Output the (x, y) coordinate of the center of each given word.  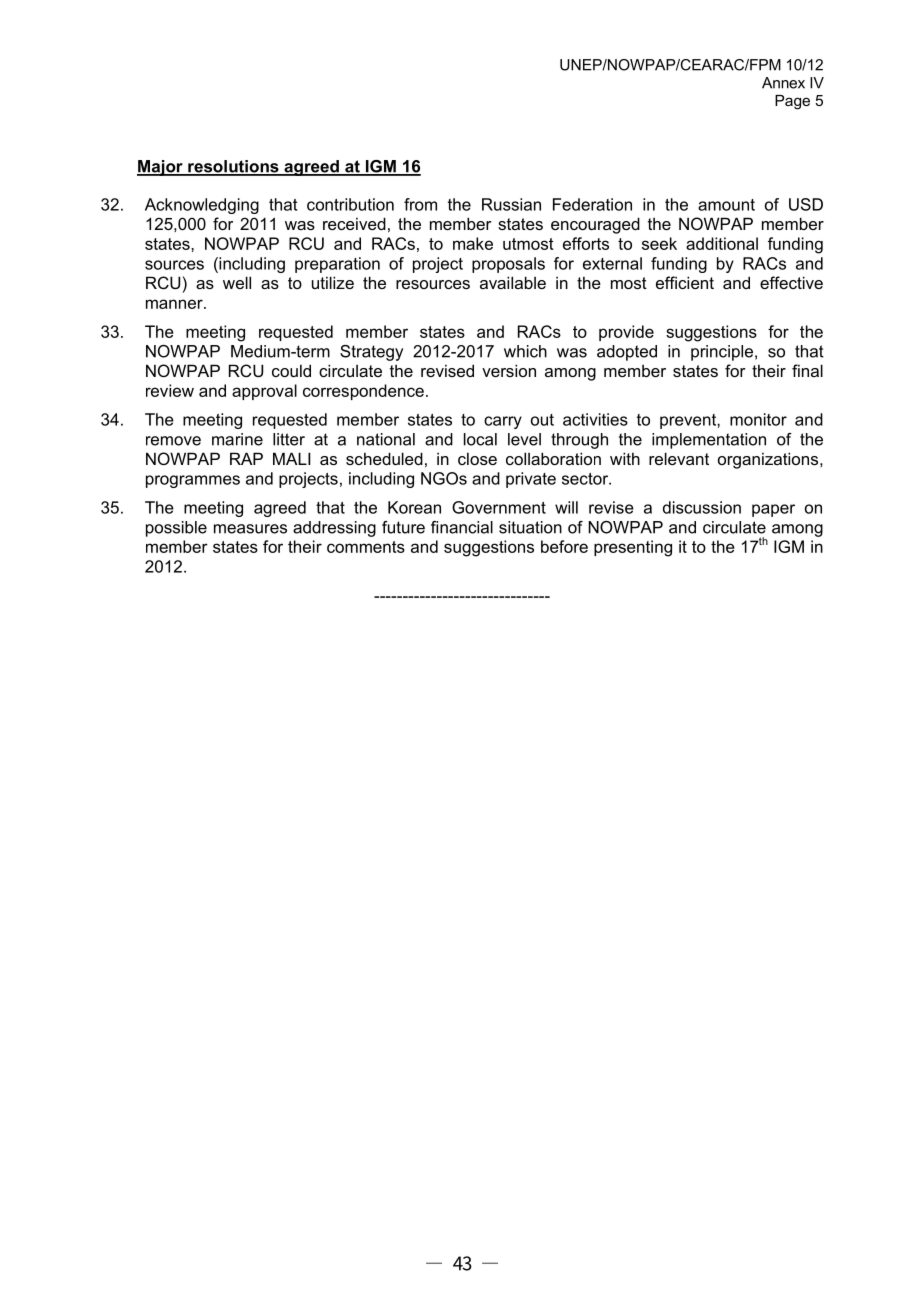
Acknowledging (202, 206)
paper (773, 510)
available (513, 282)
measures (250, 529)
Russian (511, 204)
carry (503, 422)
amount (726, 205)
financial (462, 527)
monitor (758, 419)
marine (237, 439)
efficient (685, 282)
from (420, 204)
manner (175, 304)
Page (792, 102)
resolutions (233, 167)
